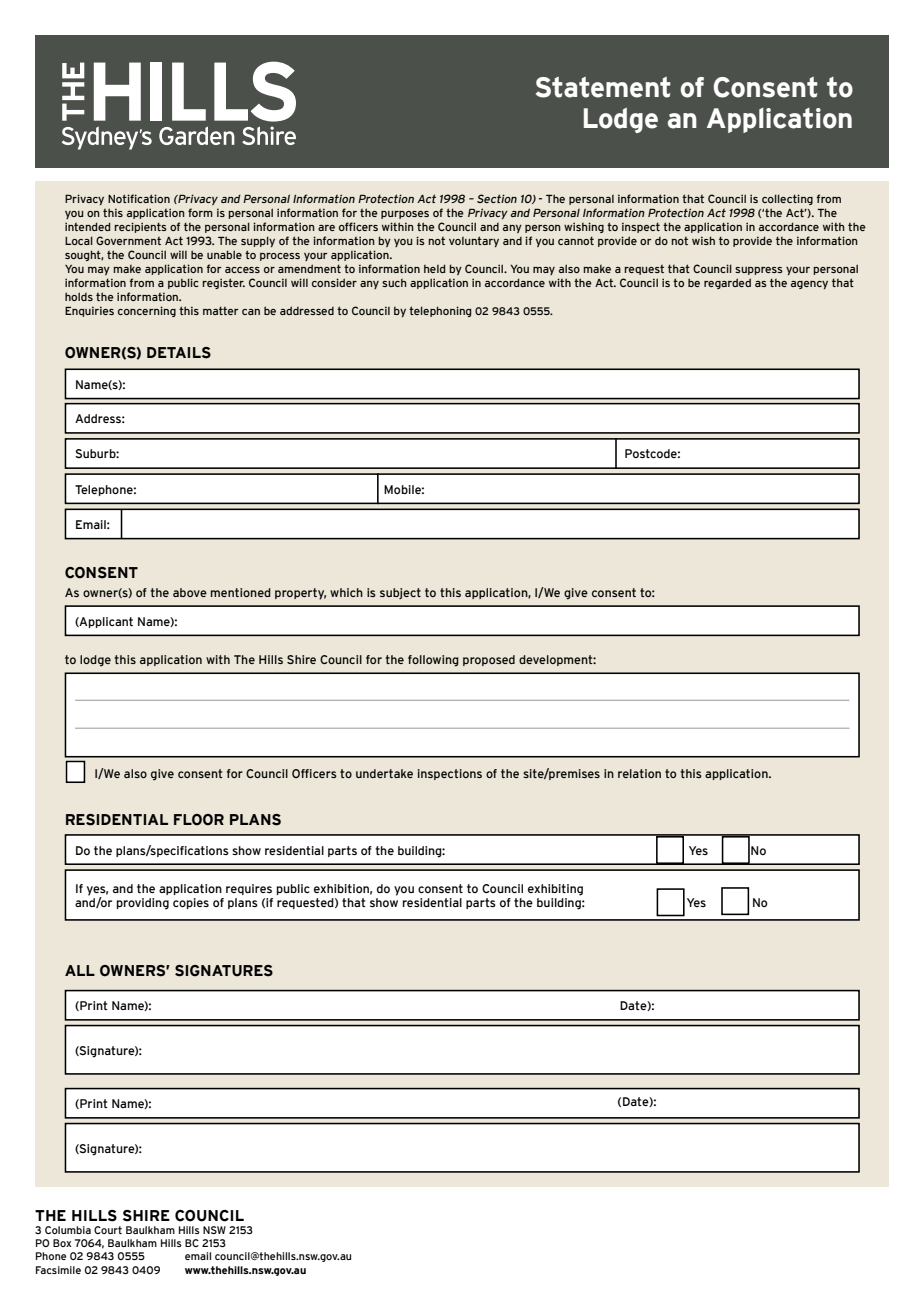  What do you see at coordinates (108, 1230) in the screenshot?
I see `Court` at bounding box center [108, 1230].
